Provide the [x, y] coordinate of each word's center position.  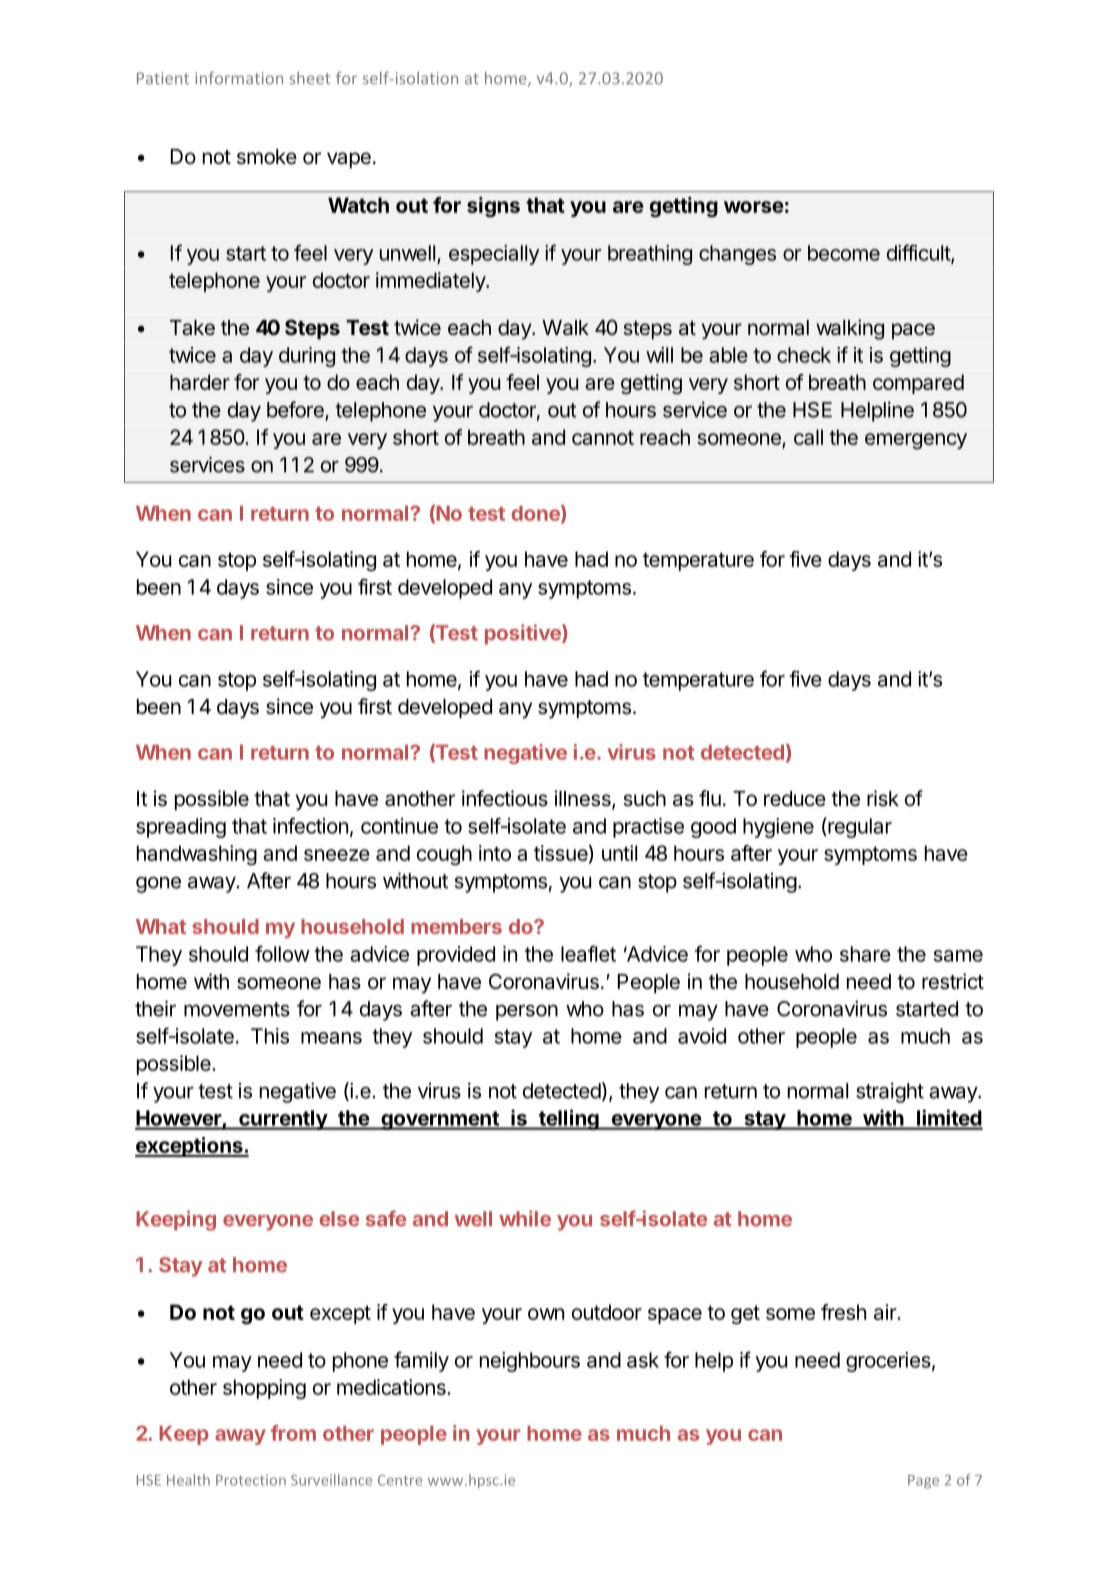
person [527, 1012]
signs [493, 207]
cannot [603, 437]
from [293, 1433]
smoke [267, 157]
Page [923, 1482]
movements [237, 1009]
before [296, 410]
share [865, 954]
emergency [916, 441]
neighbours [530, 1362]
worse [754, 207]
